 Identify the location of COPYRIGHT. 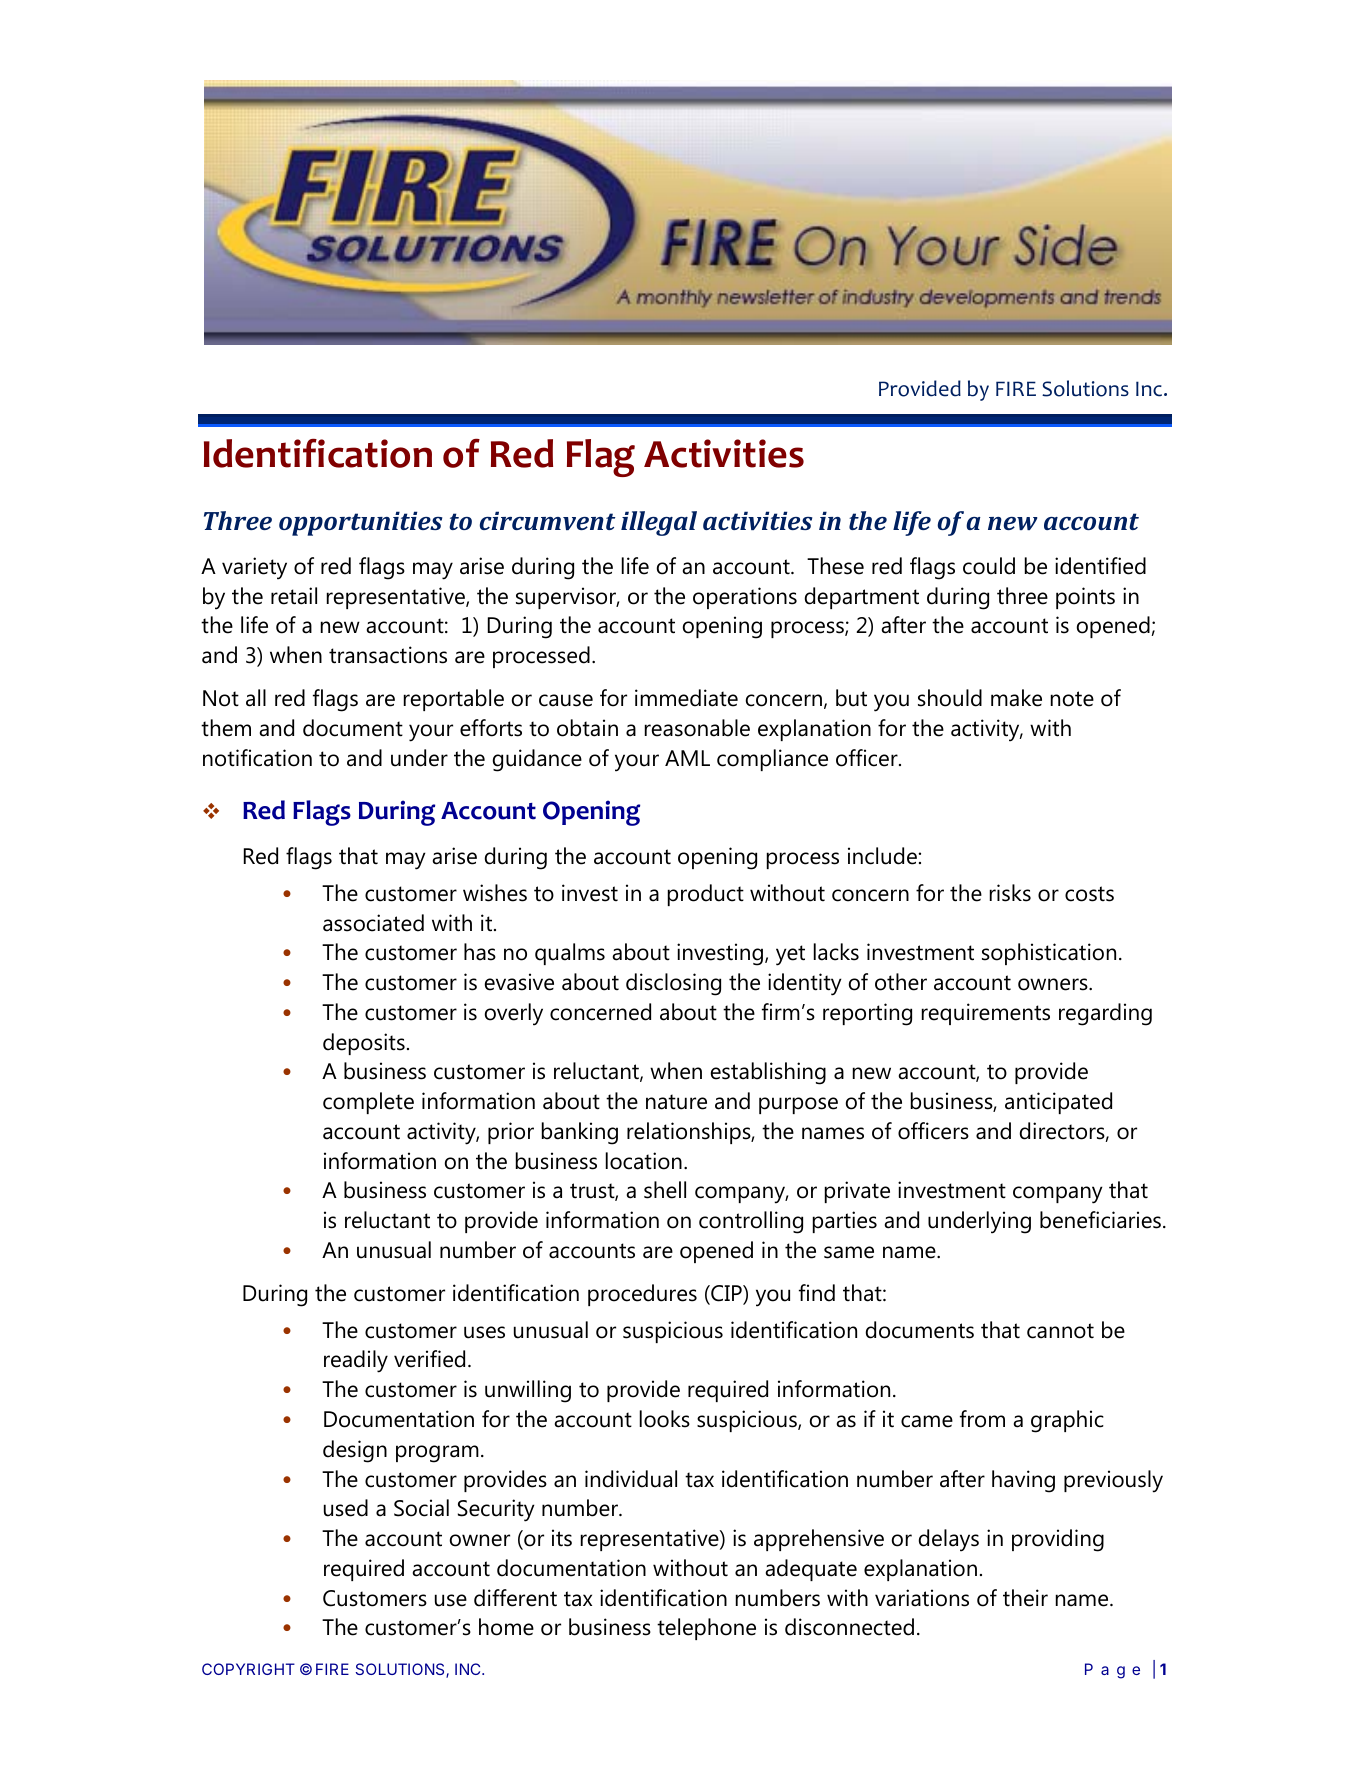
(248, 1669).
